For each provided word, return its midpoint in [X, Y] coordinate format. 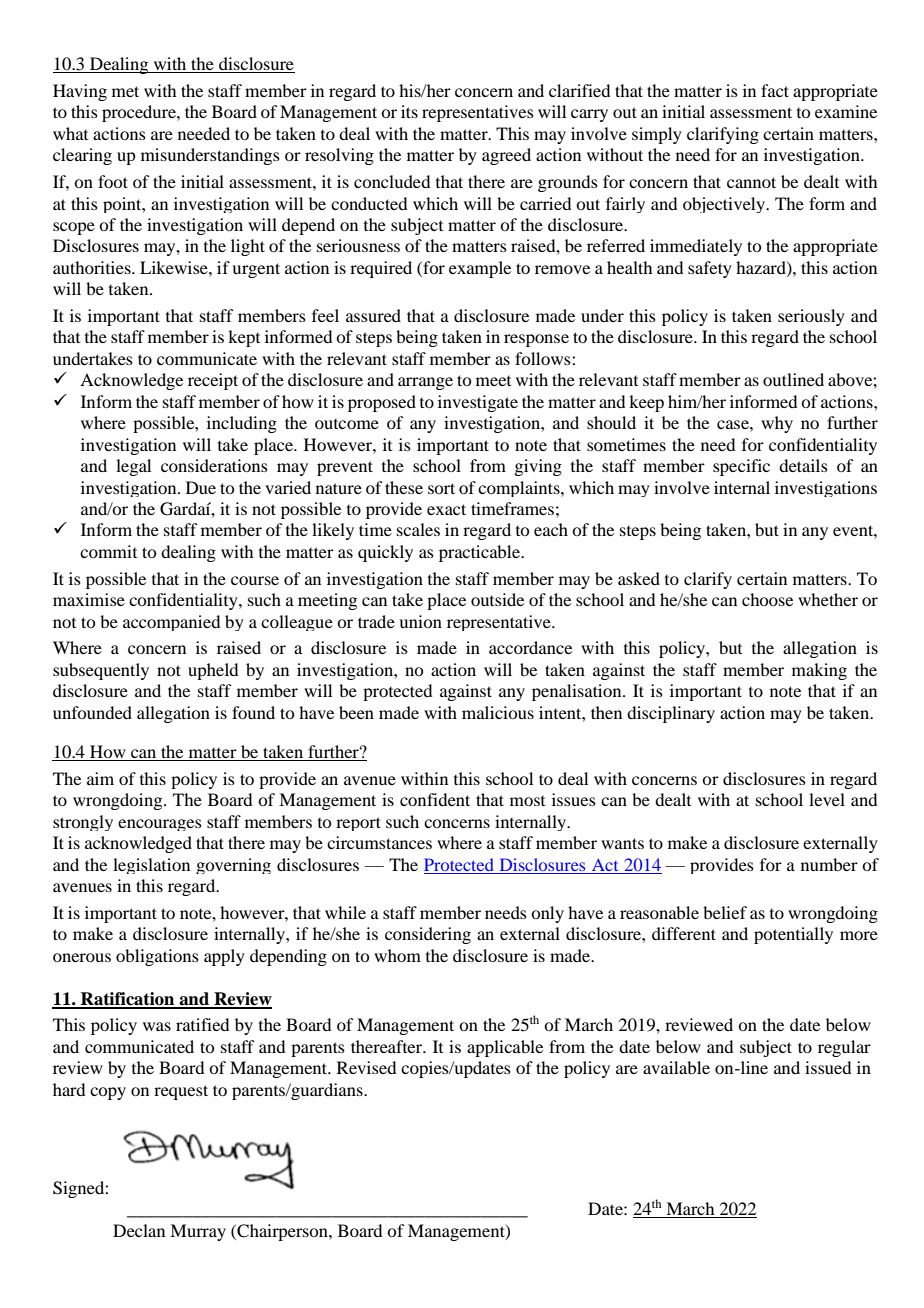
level [827, 799]
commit [108, 551]
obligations [157, 957]
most [527, 801]
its [409, 111]
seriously [811, 317]
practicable [481, 553]
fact [775, 90]
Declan [139, 1230]
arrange [425, 383]
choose [767, 599]
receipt [213, 381]
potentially [793, 935]
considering [428, 935]
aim [100, 778]
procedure [140, 113]
